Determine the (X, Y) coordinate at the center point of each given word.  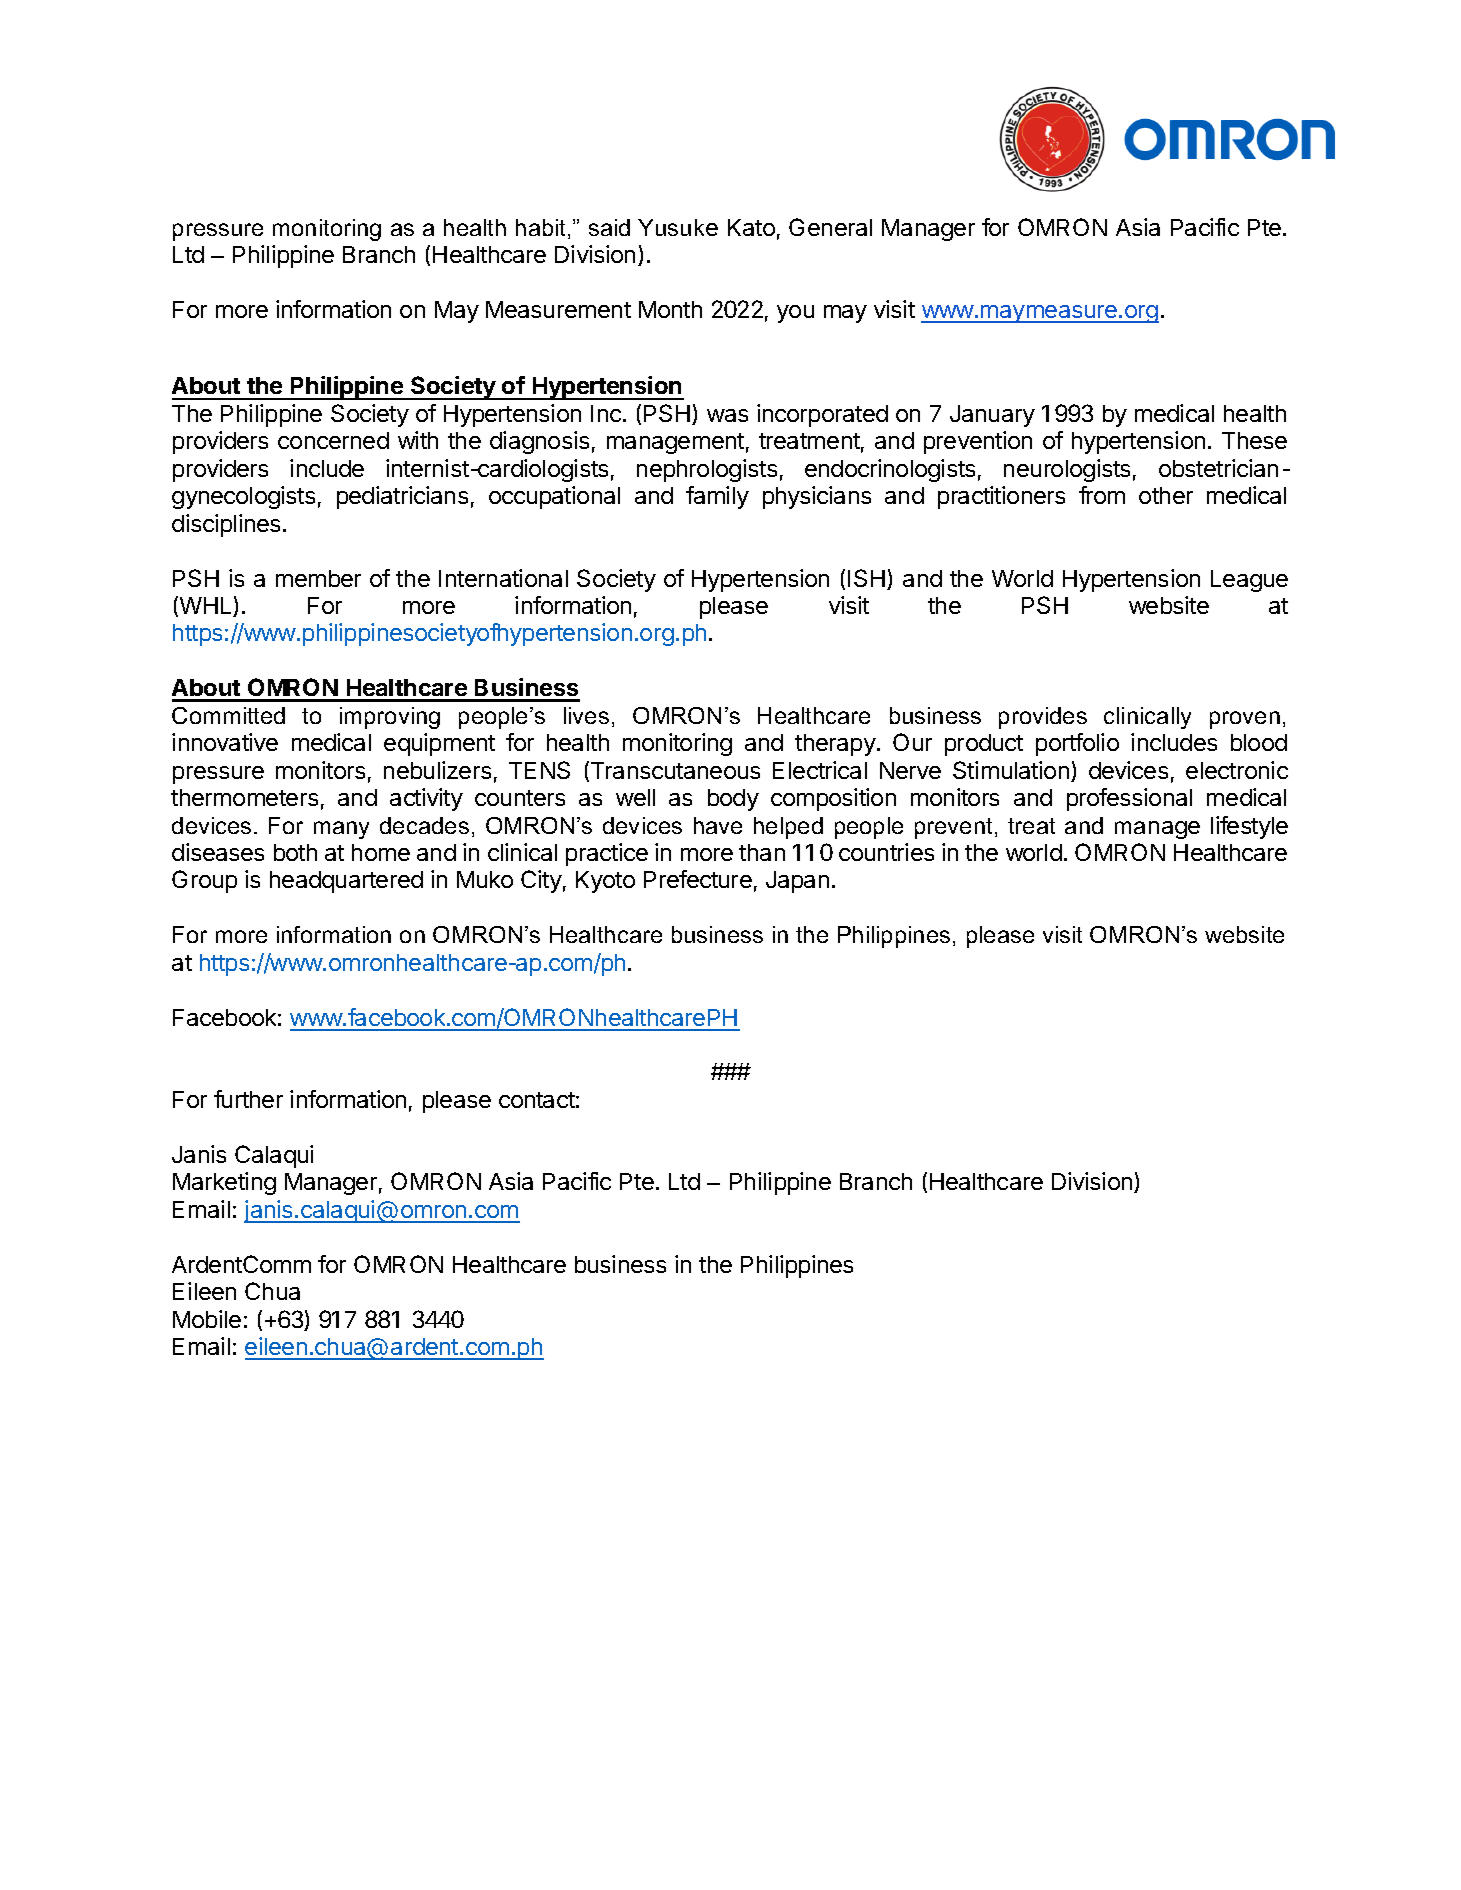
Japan (797, 882)
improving (390, 718)
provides (1043, 718)
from (1102, 495)
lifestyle (1249, 827)
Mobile (207, 1319)
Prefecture (698, 879)
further (248, 1099)
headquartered (346, 882)
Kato (751, 227)
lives (586, 715)
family (717, 497)
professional (1129, 799)
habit (542, 229)
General (830, 227)
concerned (333, 440)
